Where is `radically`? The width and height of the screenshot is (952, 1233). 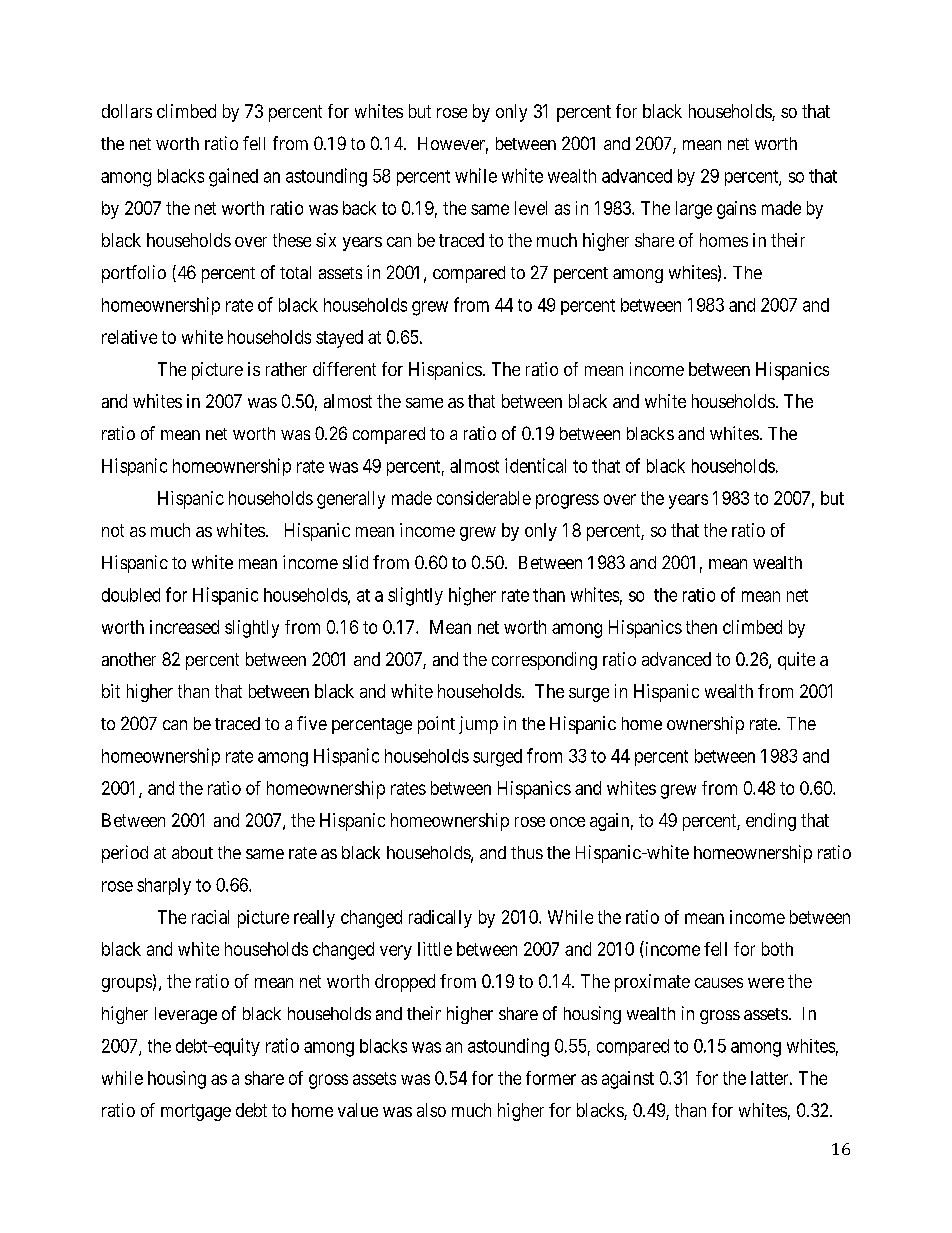 radically is located at coordinates (440, 919).
